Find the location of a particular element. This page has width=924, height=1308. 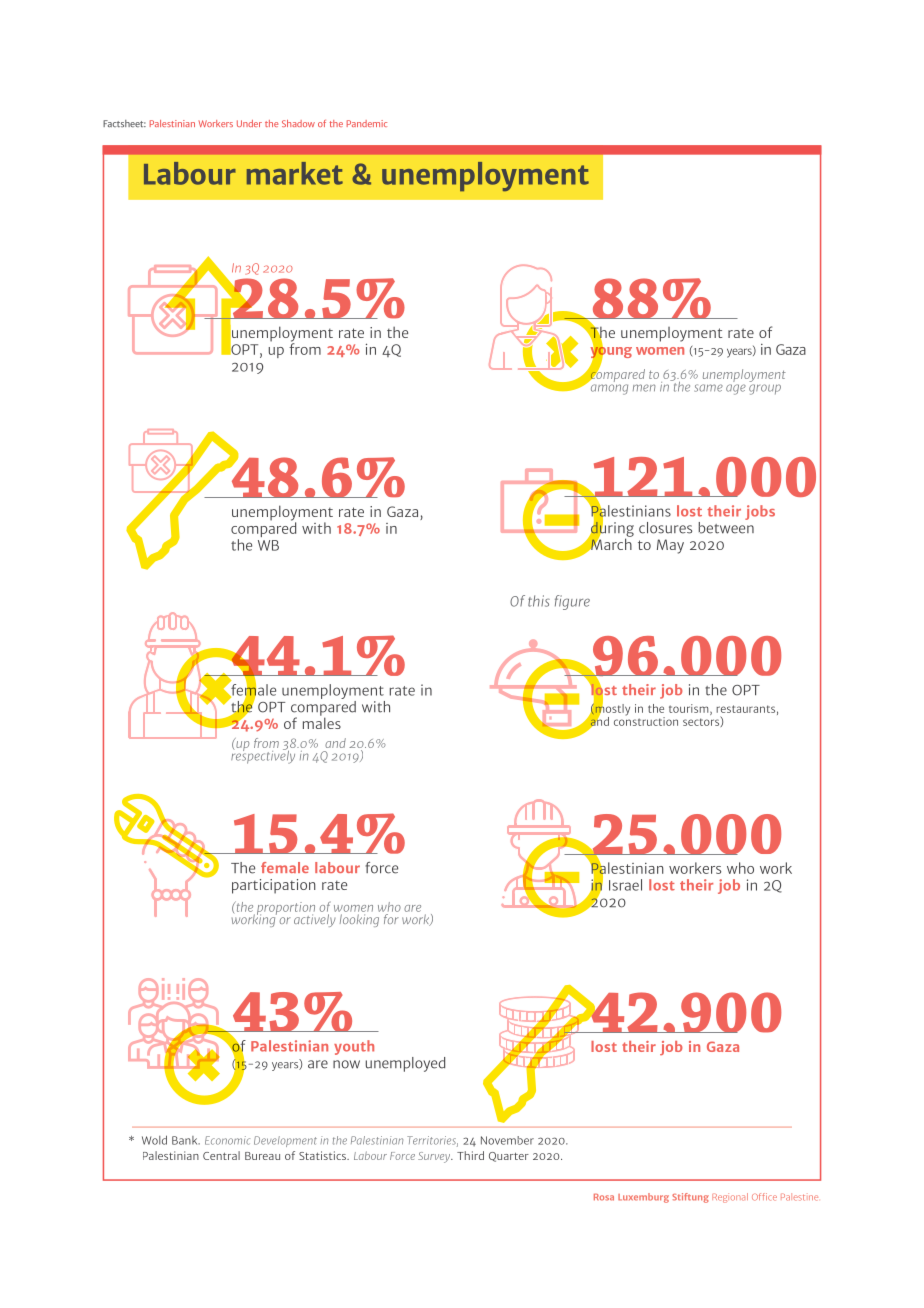

Quarter is located at coordinates (509, 1157).
